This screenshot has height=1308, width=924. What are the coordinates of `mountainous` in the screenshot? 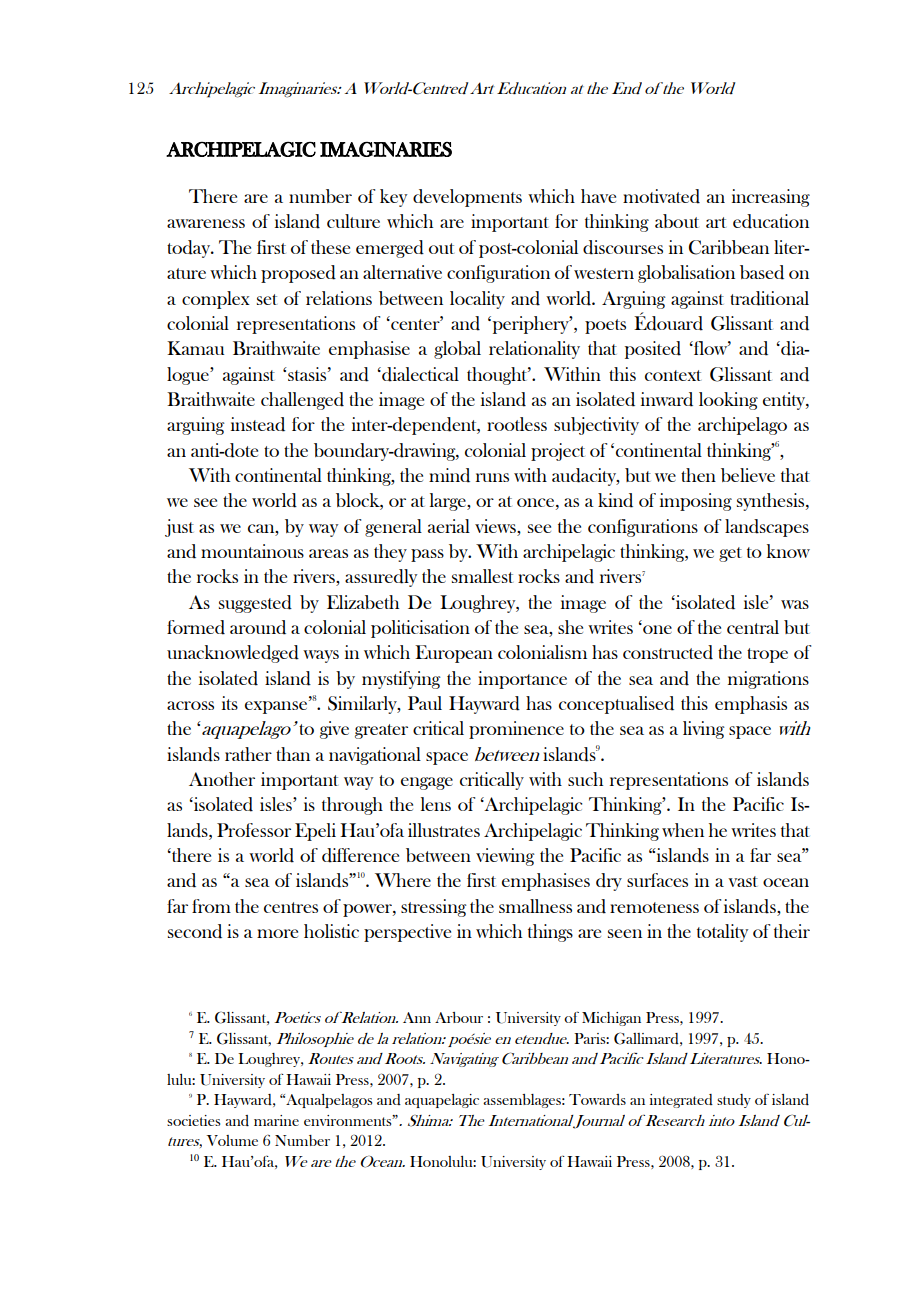 It's located at (252, 551).
